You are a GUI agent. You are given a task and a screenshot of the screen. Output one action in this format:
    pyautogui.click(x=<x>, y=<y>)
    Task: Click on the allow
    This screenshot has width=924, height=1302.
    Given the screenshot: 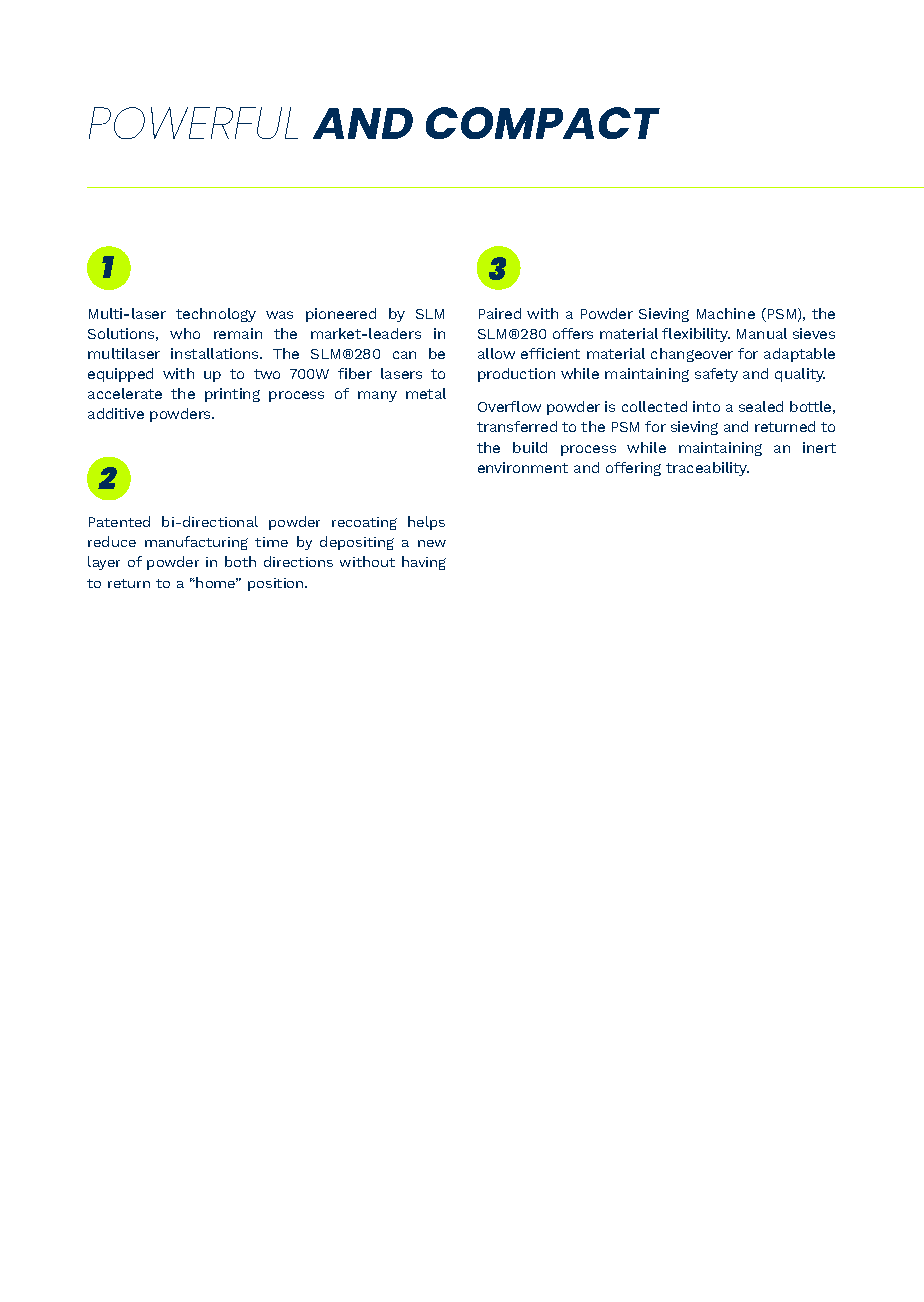 What is the action you would take?
    pyautogui.click(x=496, y=353)
